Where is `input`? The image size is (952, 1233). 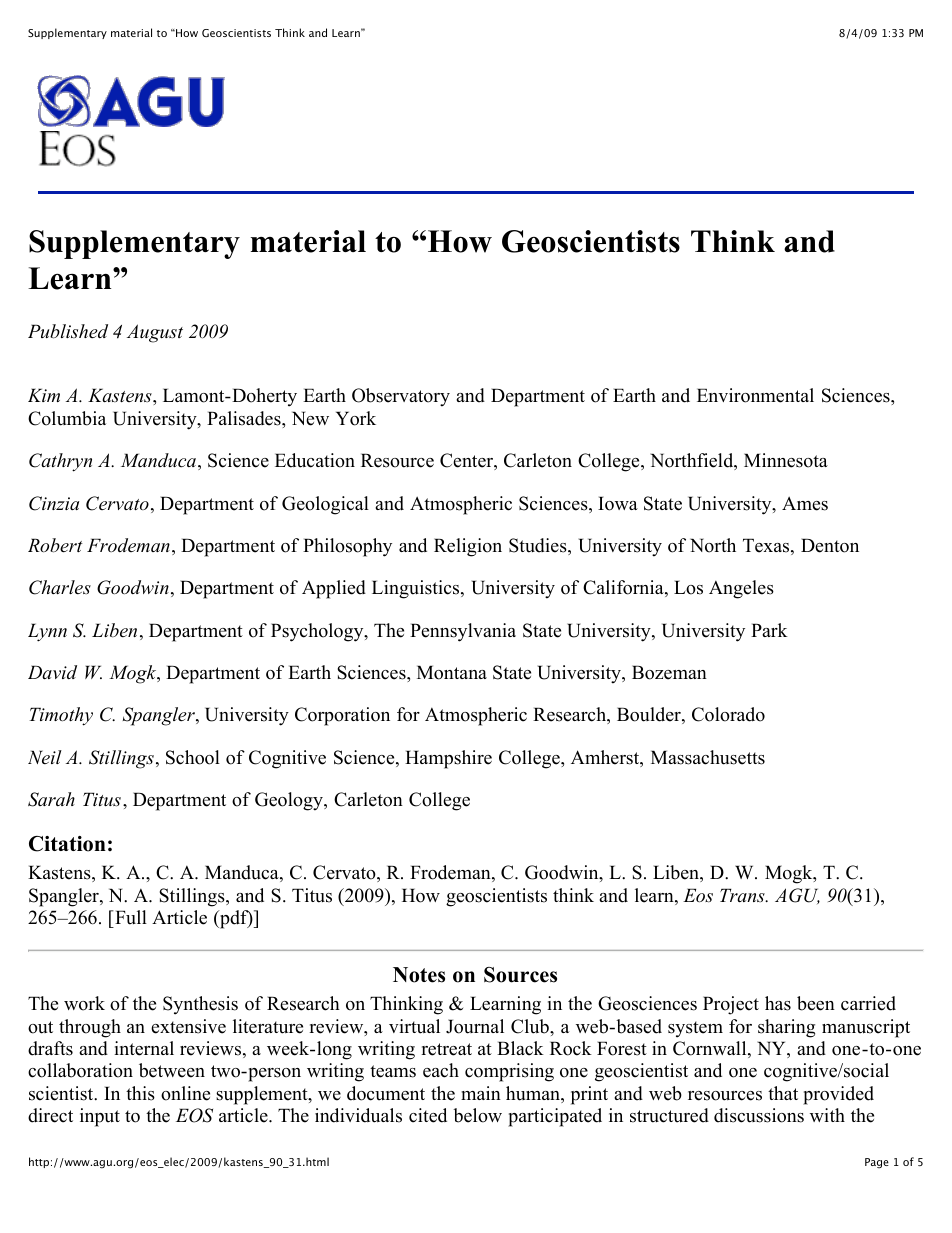
input is located at coordinates (100, 1117).
